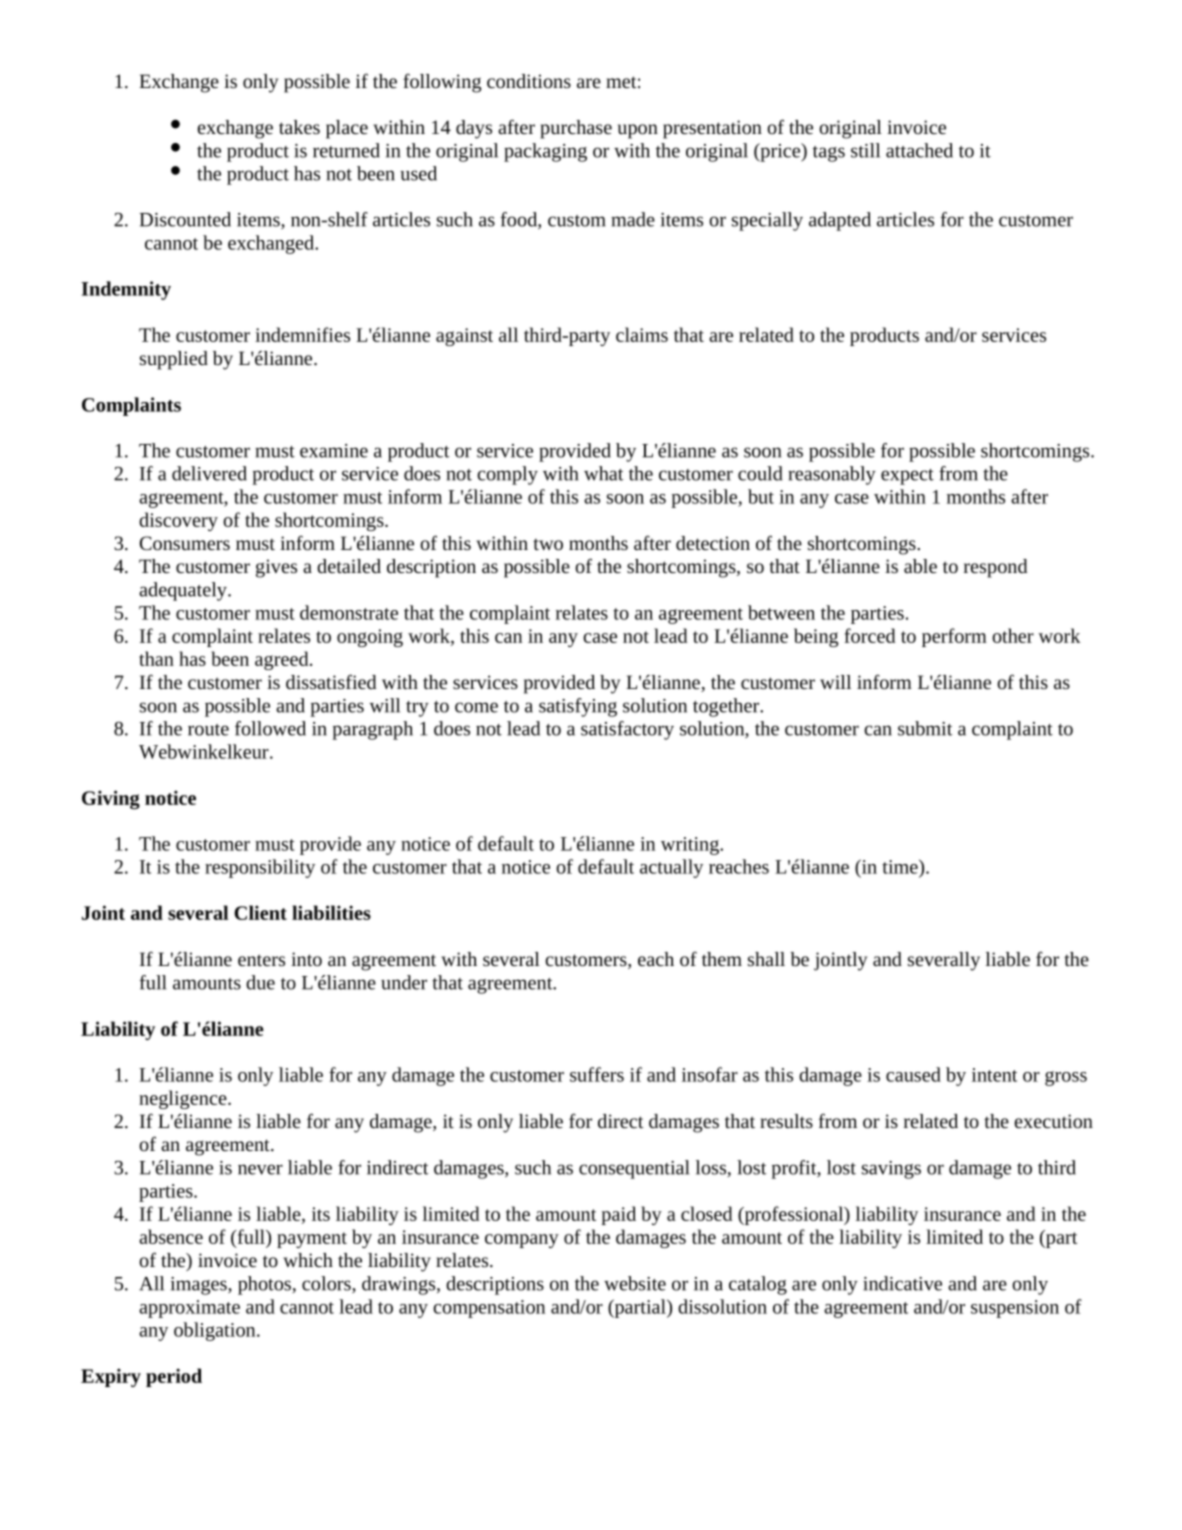 The height and width of the document is (1530, 1182). I want to click on route, so click(208, 730).
